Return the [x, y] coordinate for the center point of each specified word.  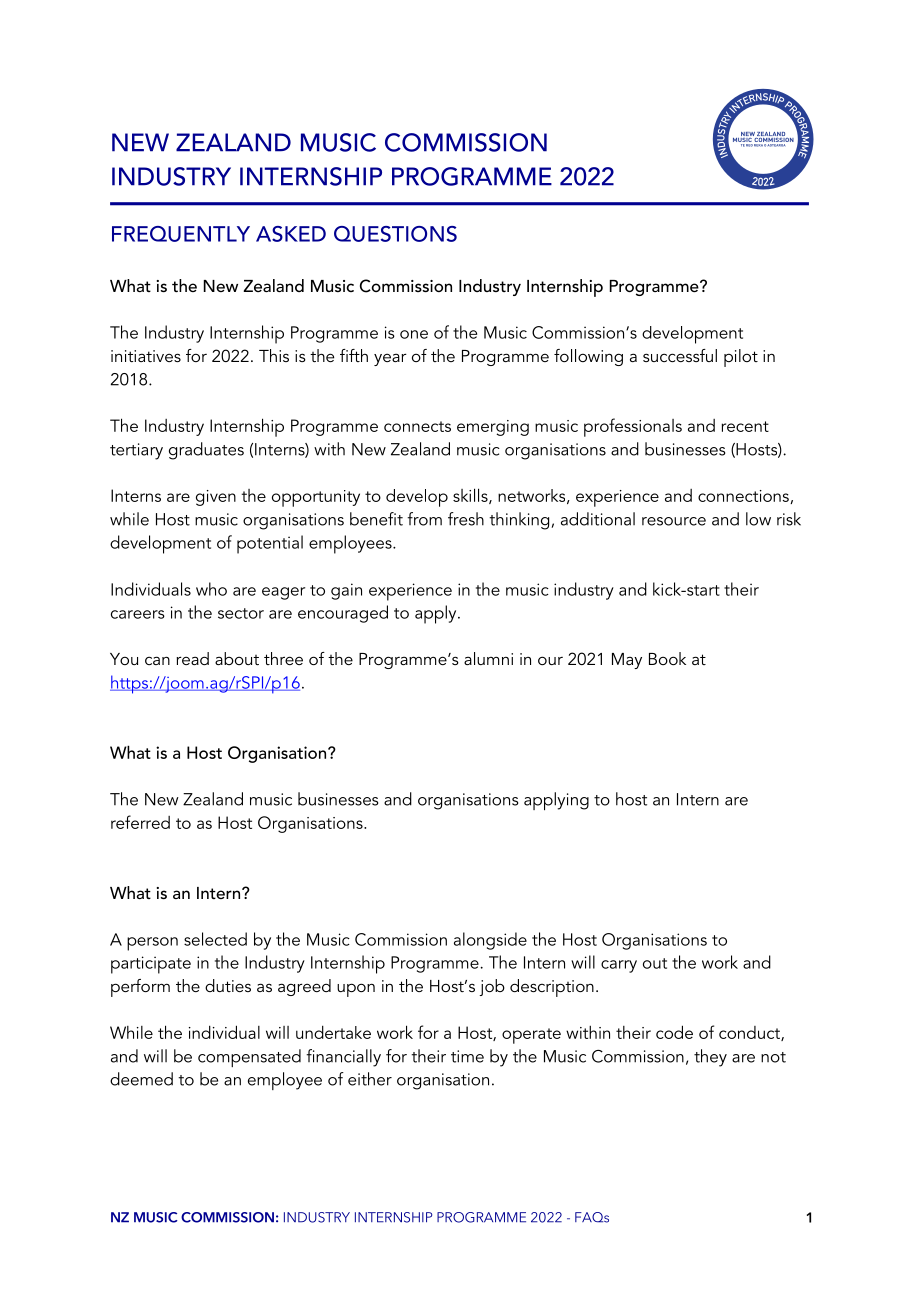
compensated [249, 1058]
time [467, 1056]
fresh [466, 519]
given [216, 498]
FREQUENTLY [181, 234]
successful [680, 355]
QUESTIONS [395, 234]
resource [674, 521]
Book [667, 658]
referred [140, 822]
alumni [488, 658]
